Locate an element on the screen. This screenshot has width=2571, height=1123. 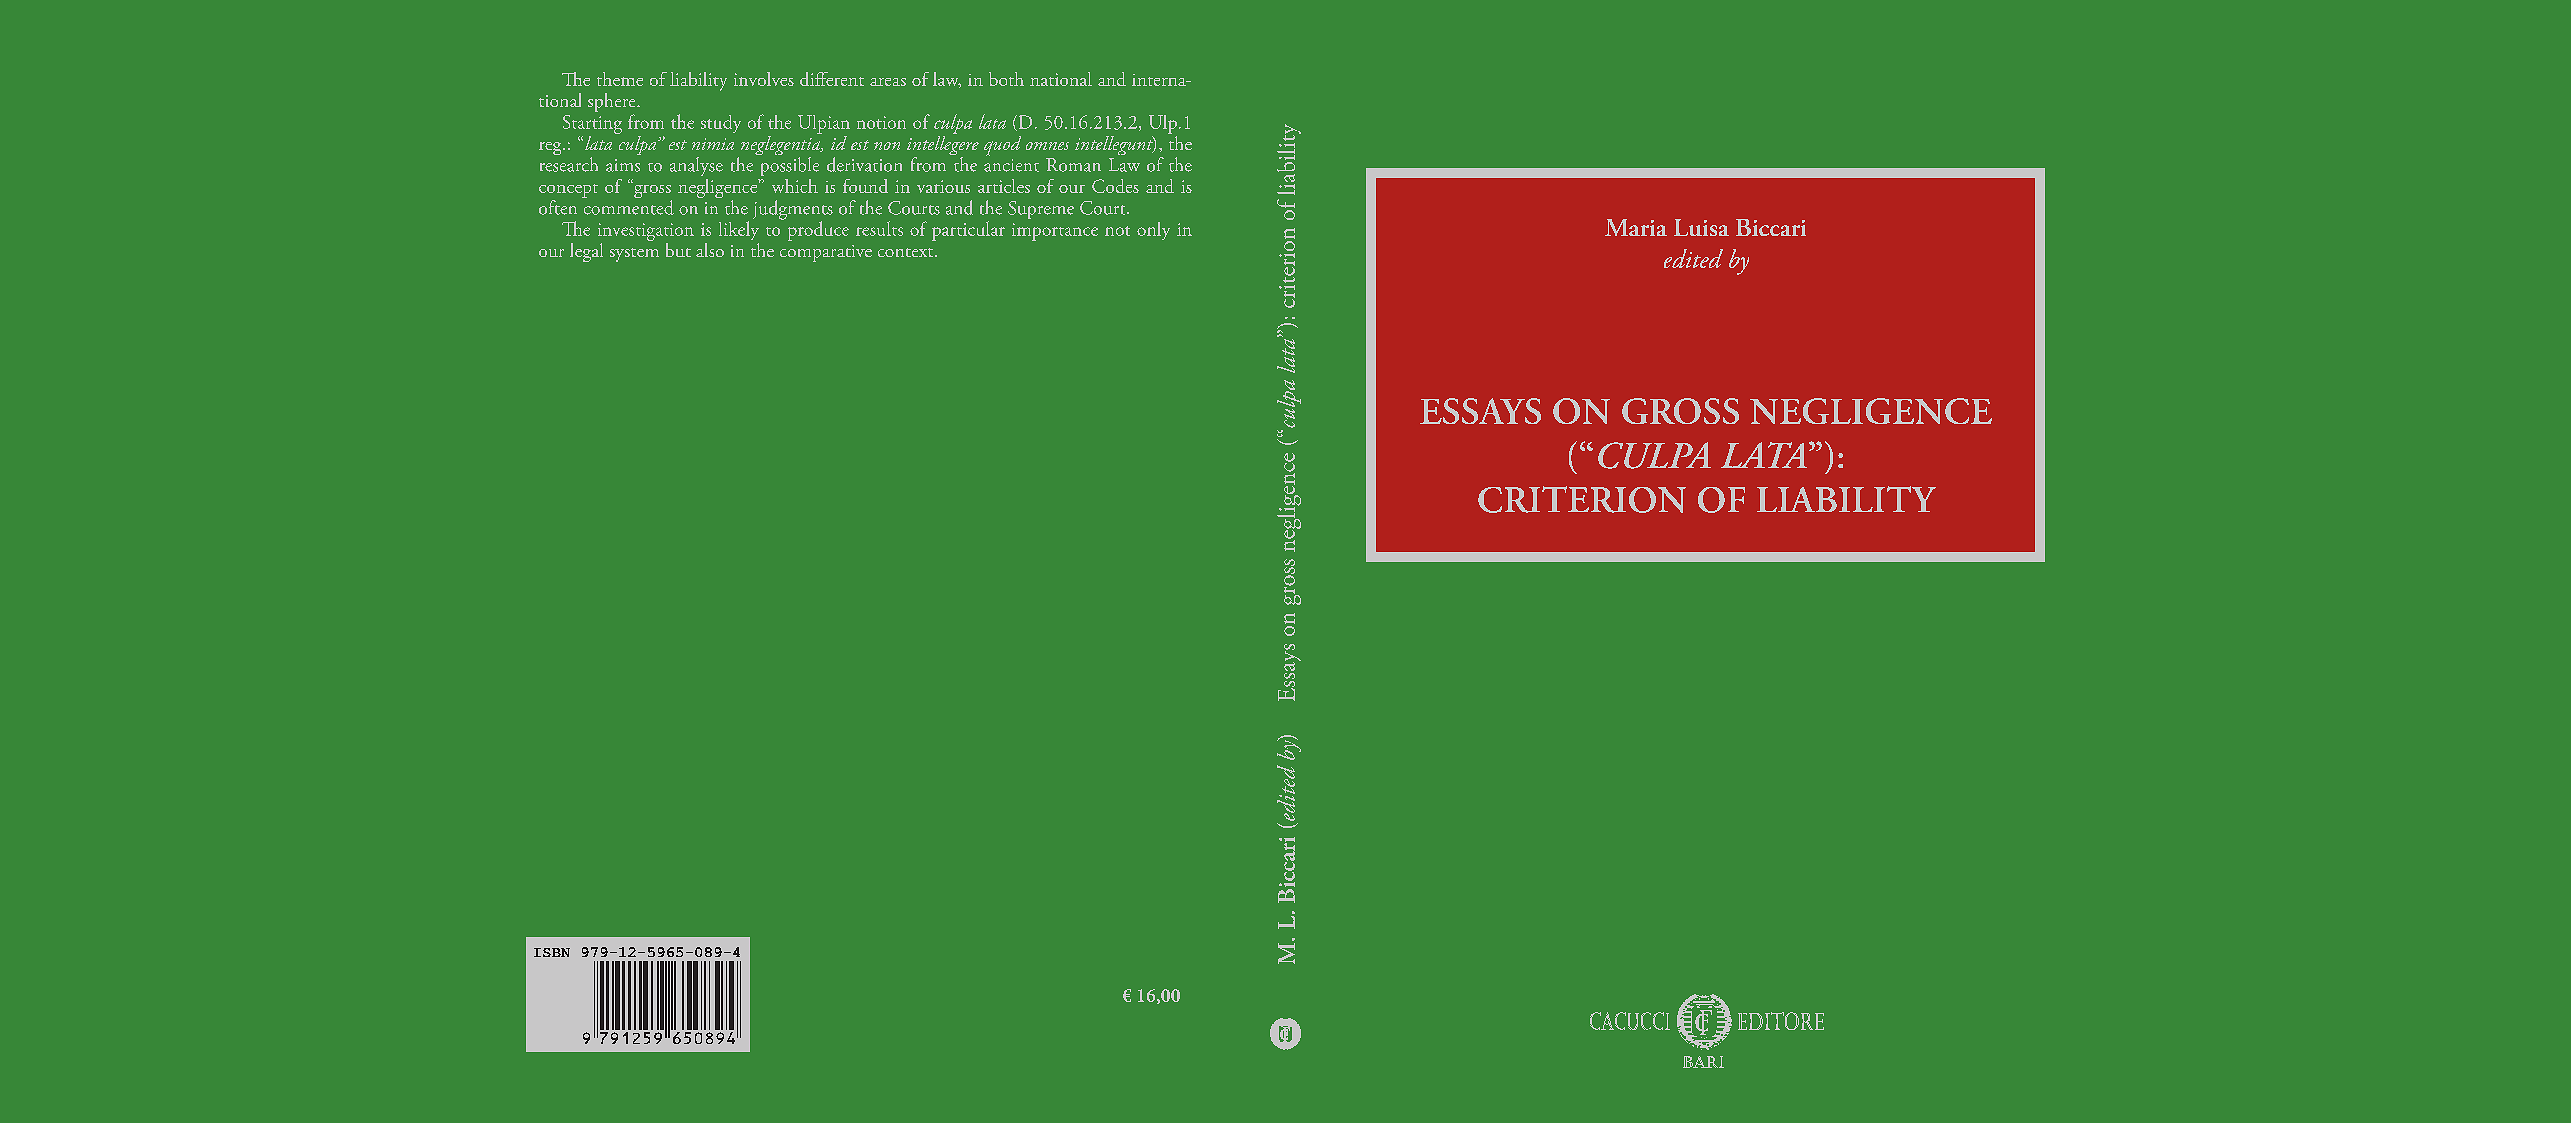
omnes is located at coordinates (1047, 146).
